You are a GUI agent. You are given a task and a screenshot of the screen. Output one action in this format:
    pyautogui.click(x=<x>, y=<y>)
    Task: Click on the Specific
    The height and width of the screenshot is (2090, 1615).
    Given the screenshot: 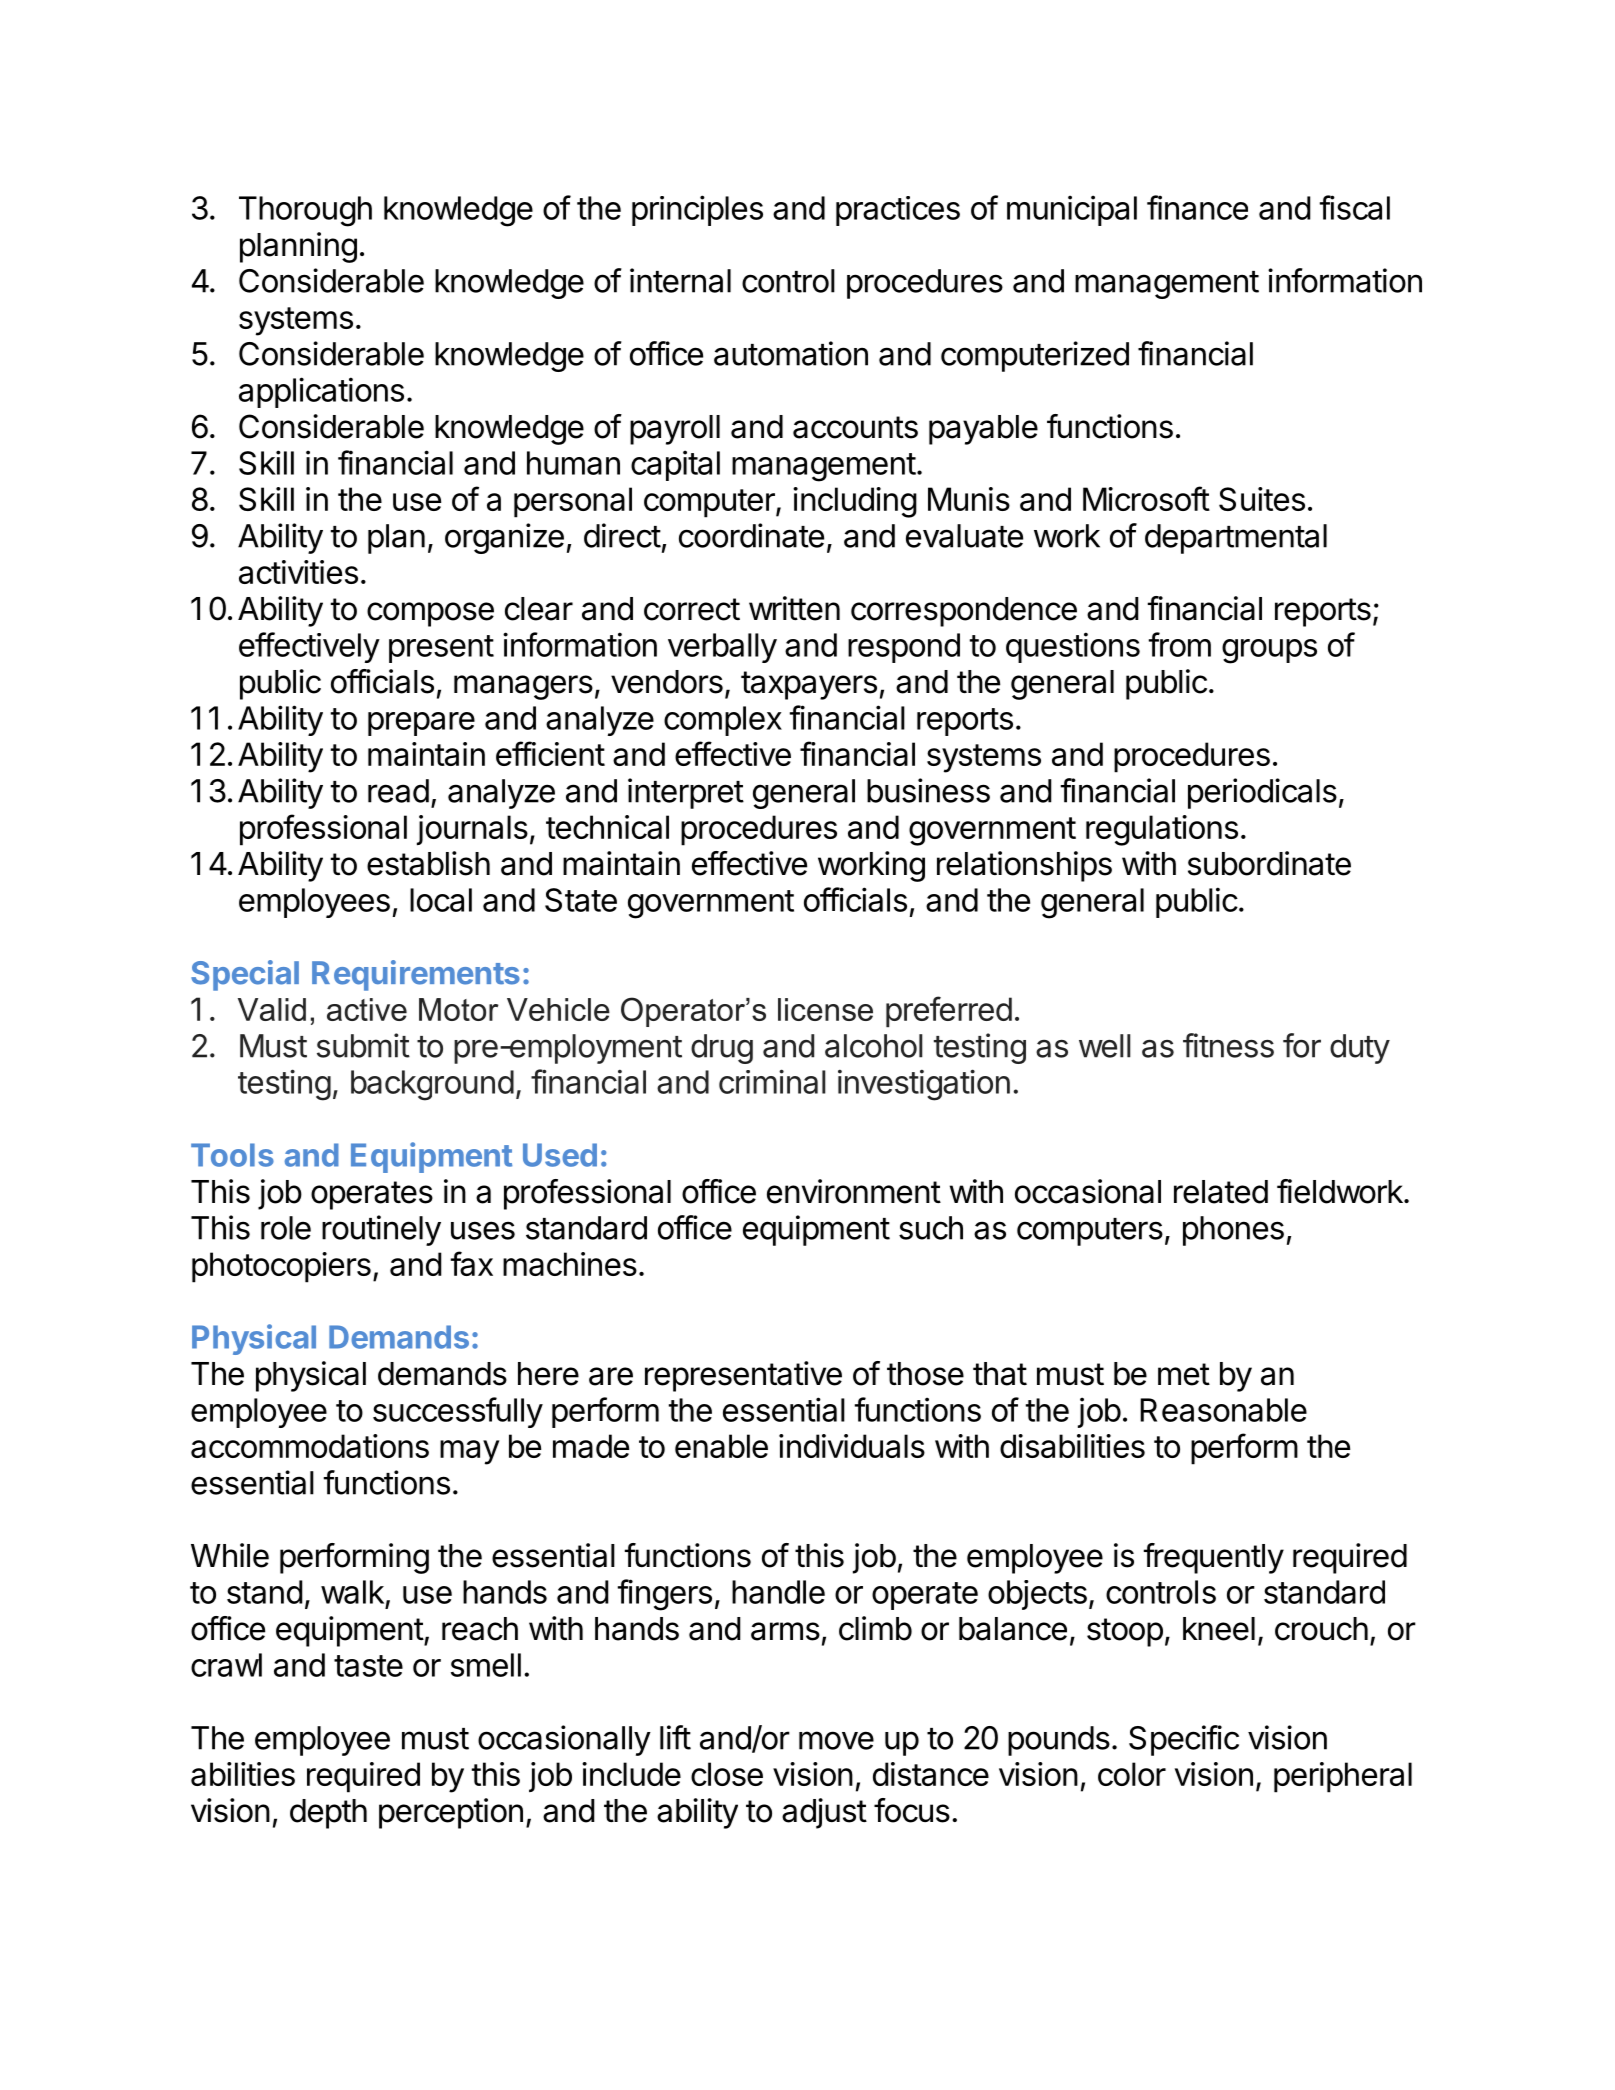 What is the action you would take?
    pyautogui.click(x=1184, y=1740)
